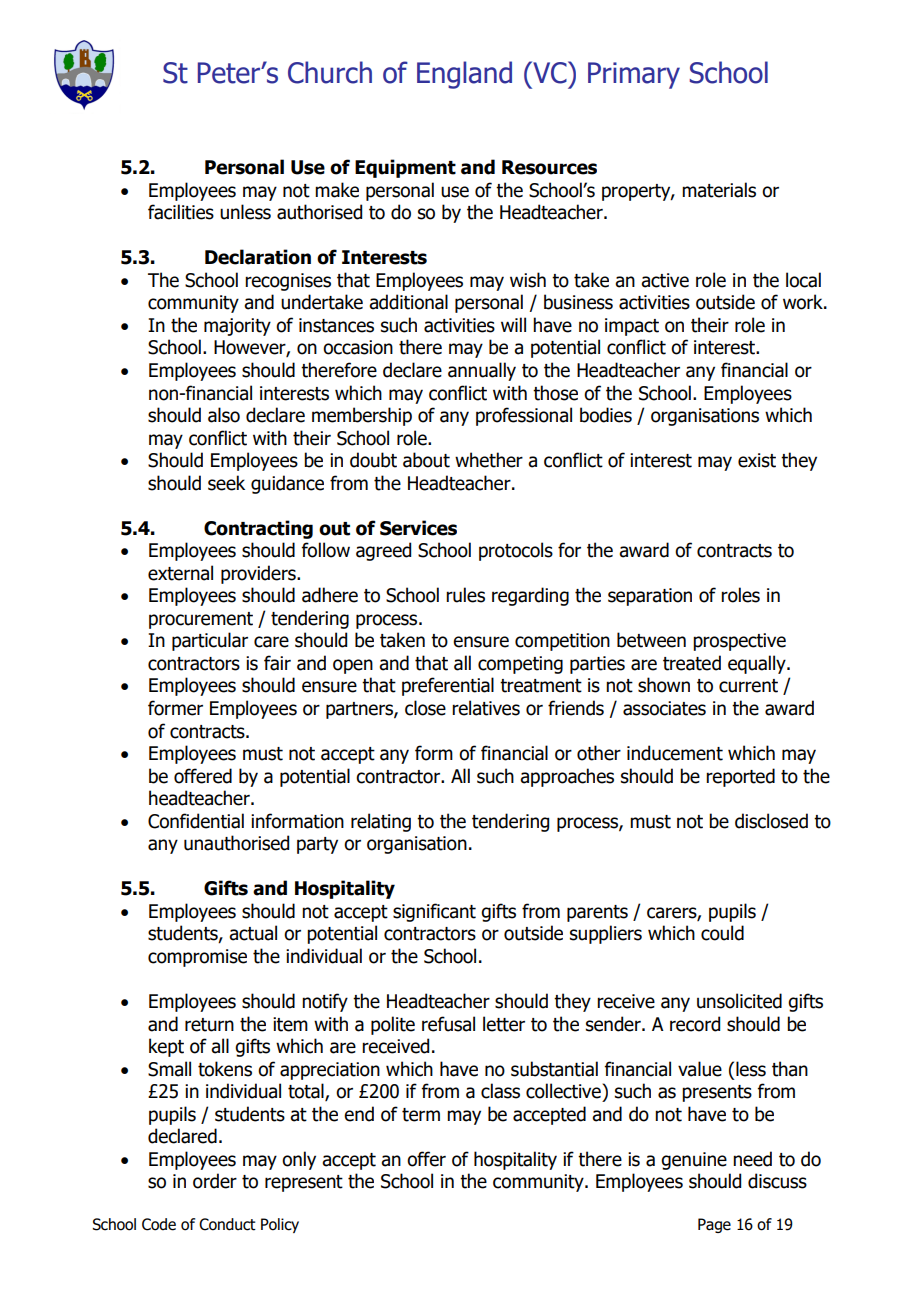  Describe the element at coordinates (739, 642) in the page. I see `prospective` at that location.
